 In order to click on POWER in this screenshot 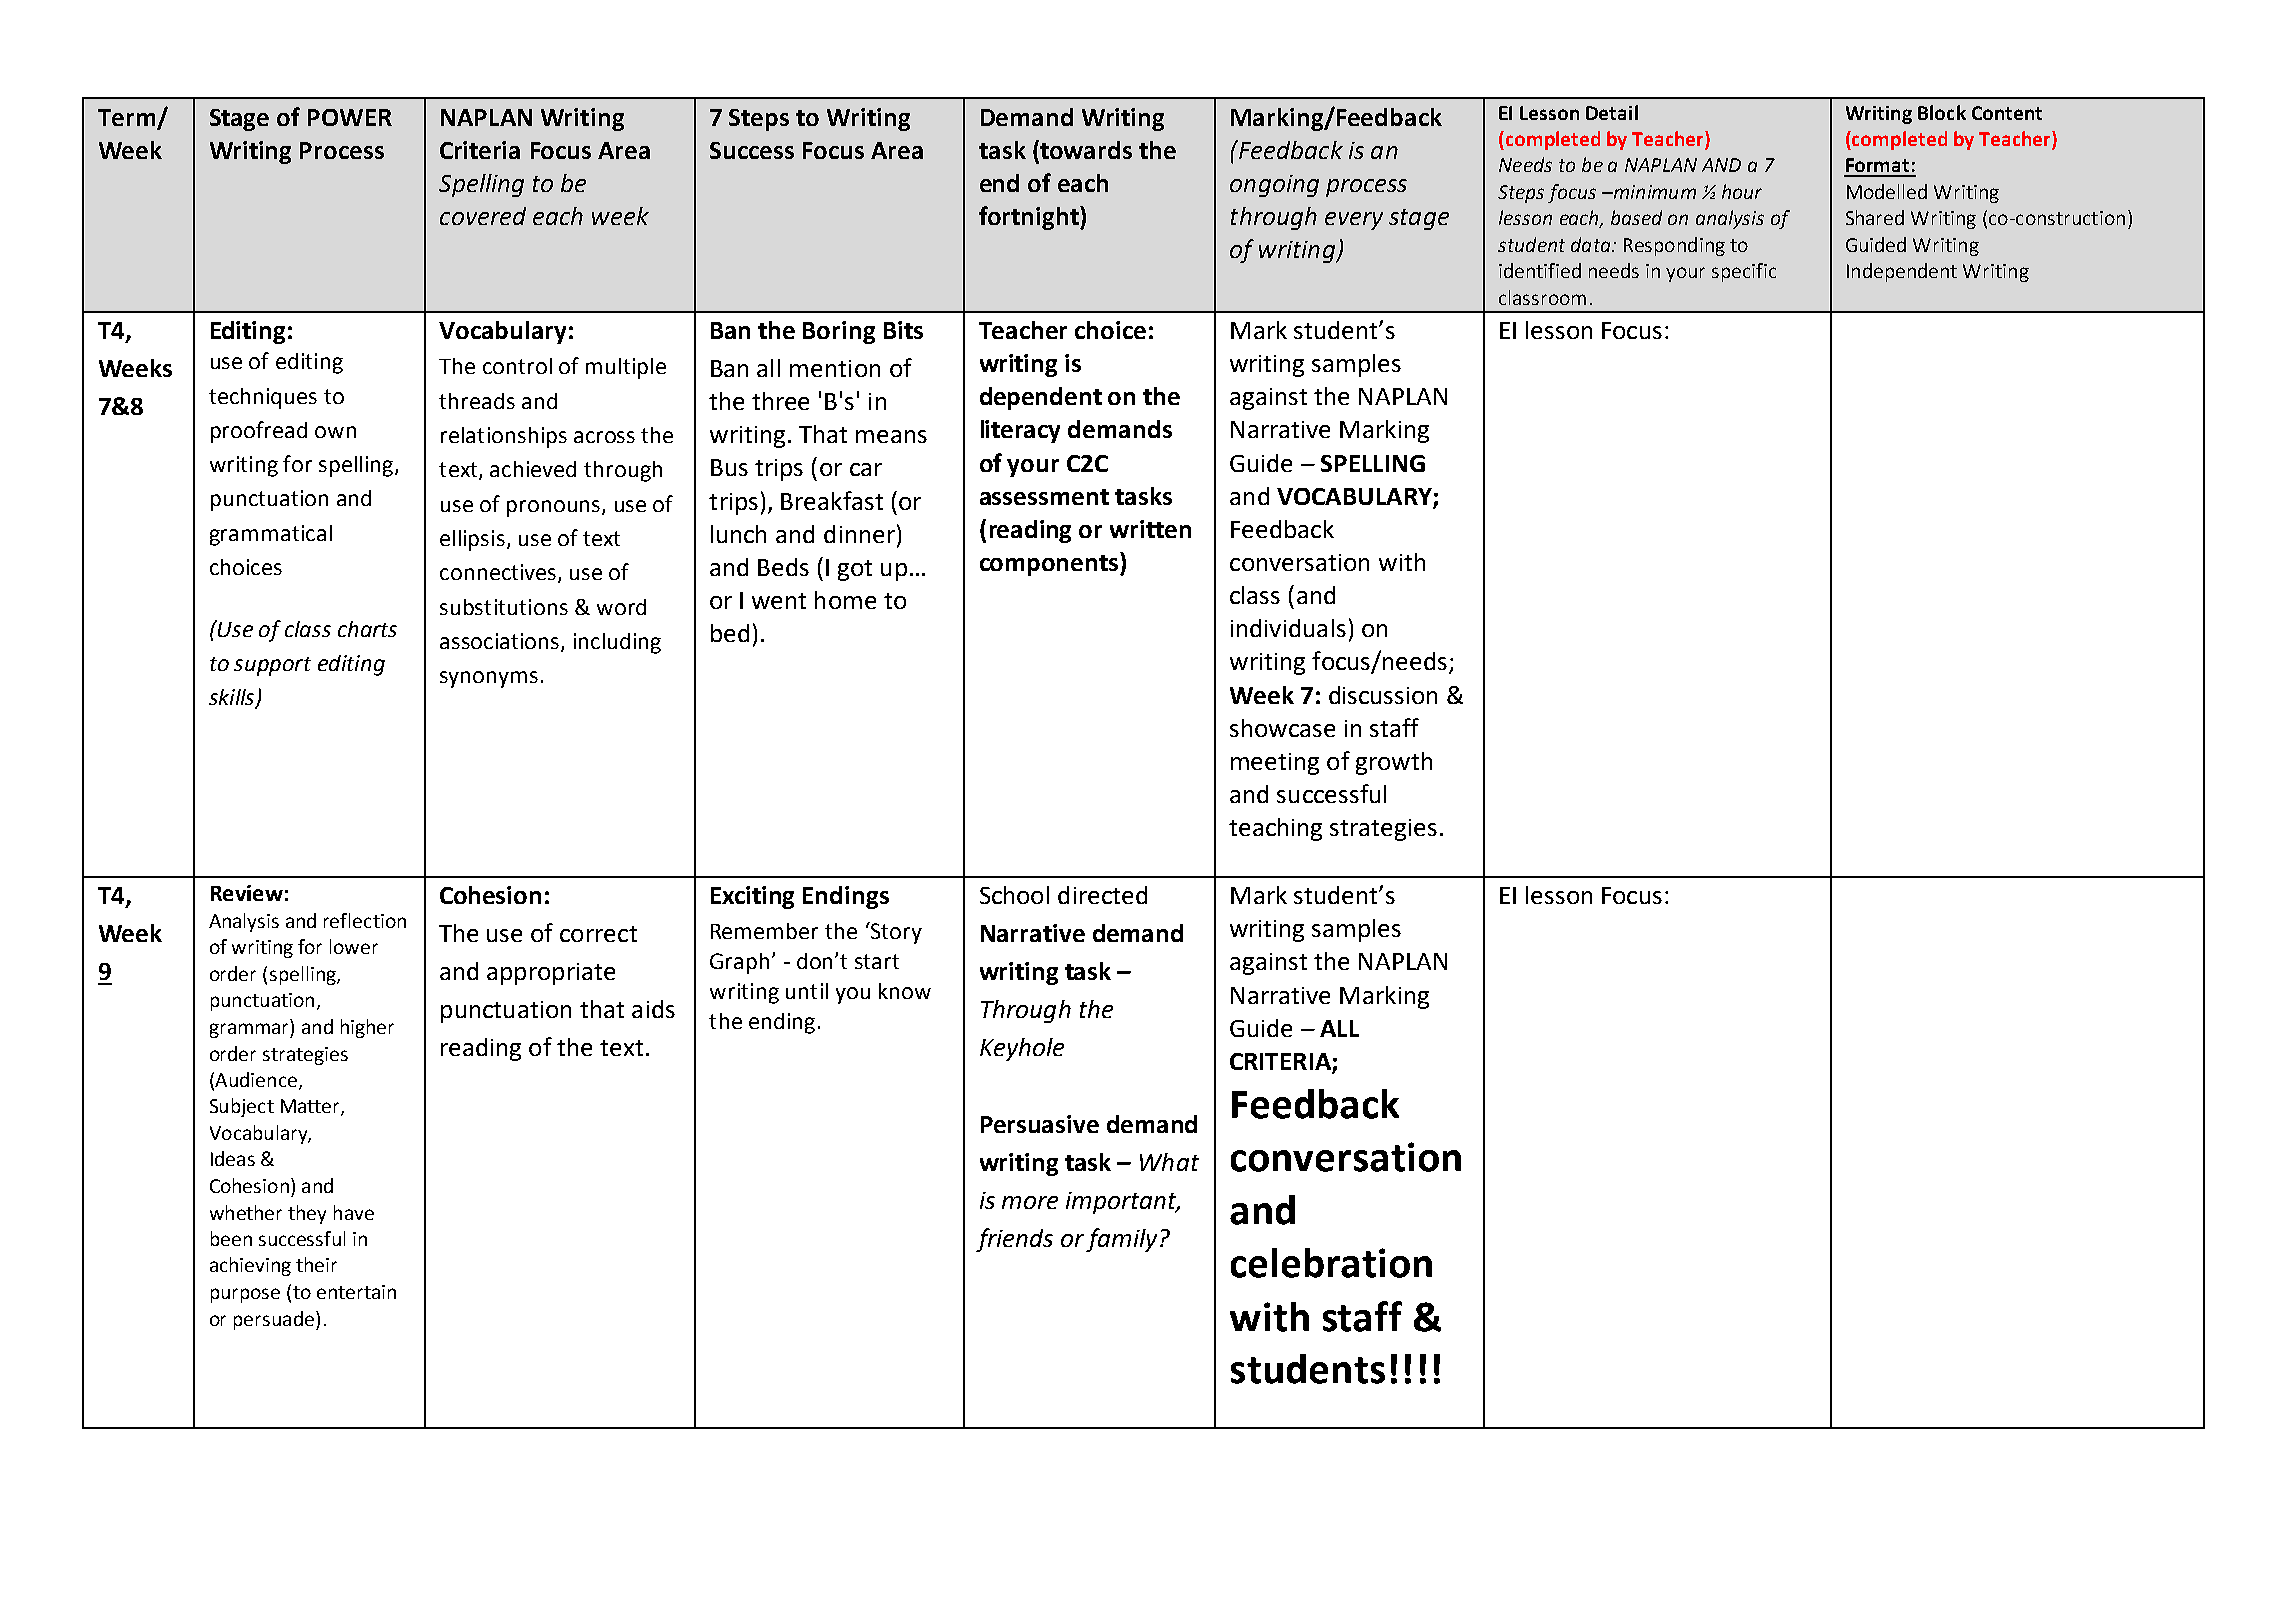, I will do `click(350, 117)`.
